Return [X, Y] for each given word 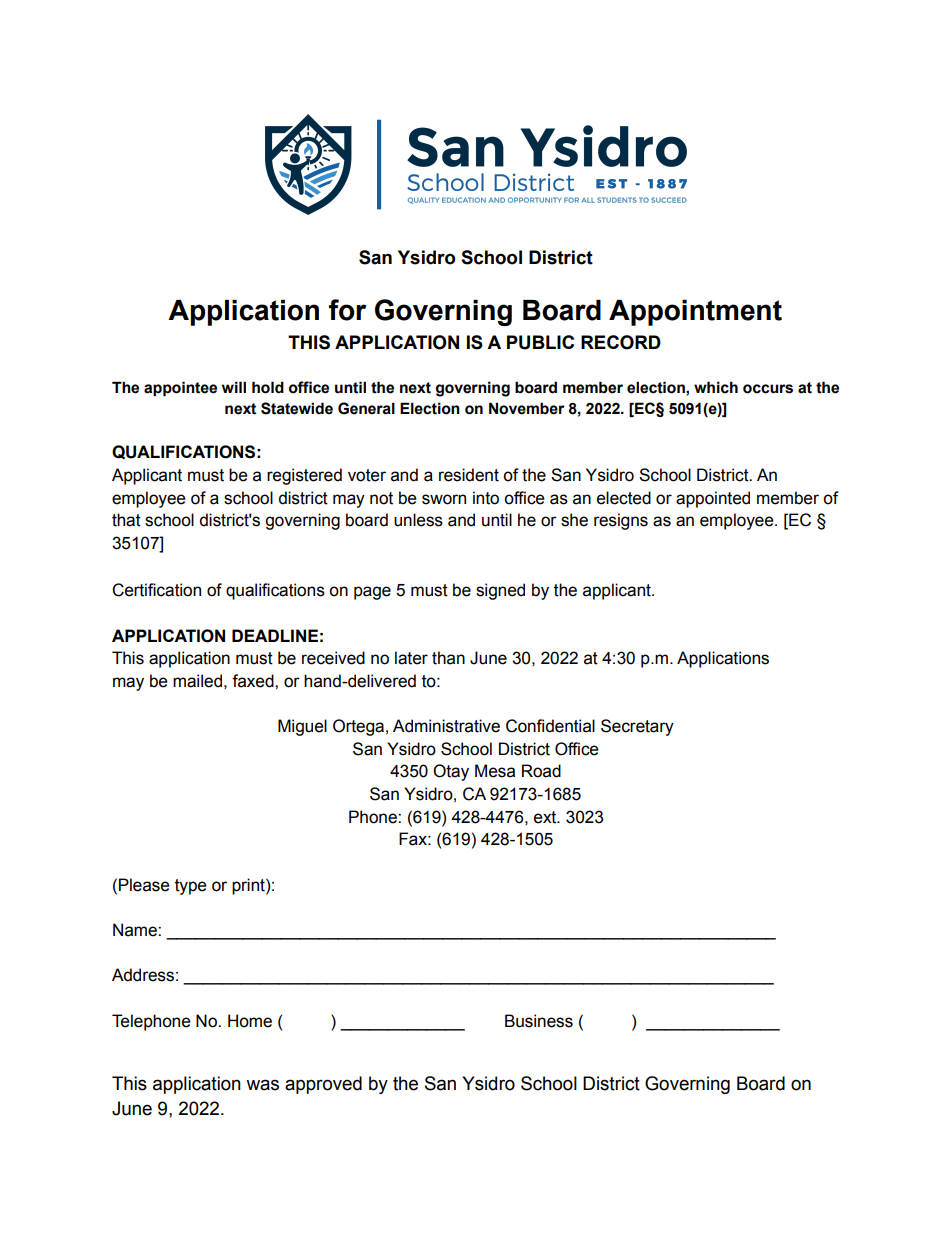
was [262, 1085]
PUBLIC [540, 342]
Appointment [695, 313]
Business [539, 1021]
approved [323, 1085]
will [234, 387]
